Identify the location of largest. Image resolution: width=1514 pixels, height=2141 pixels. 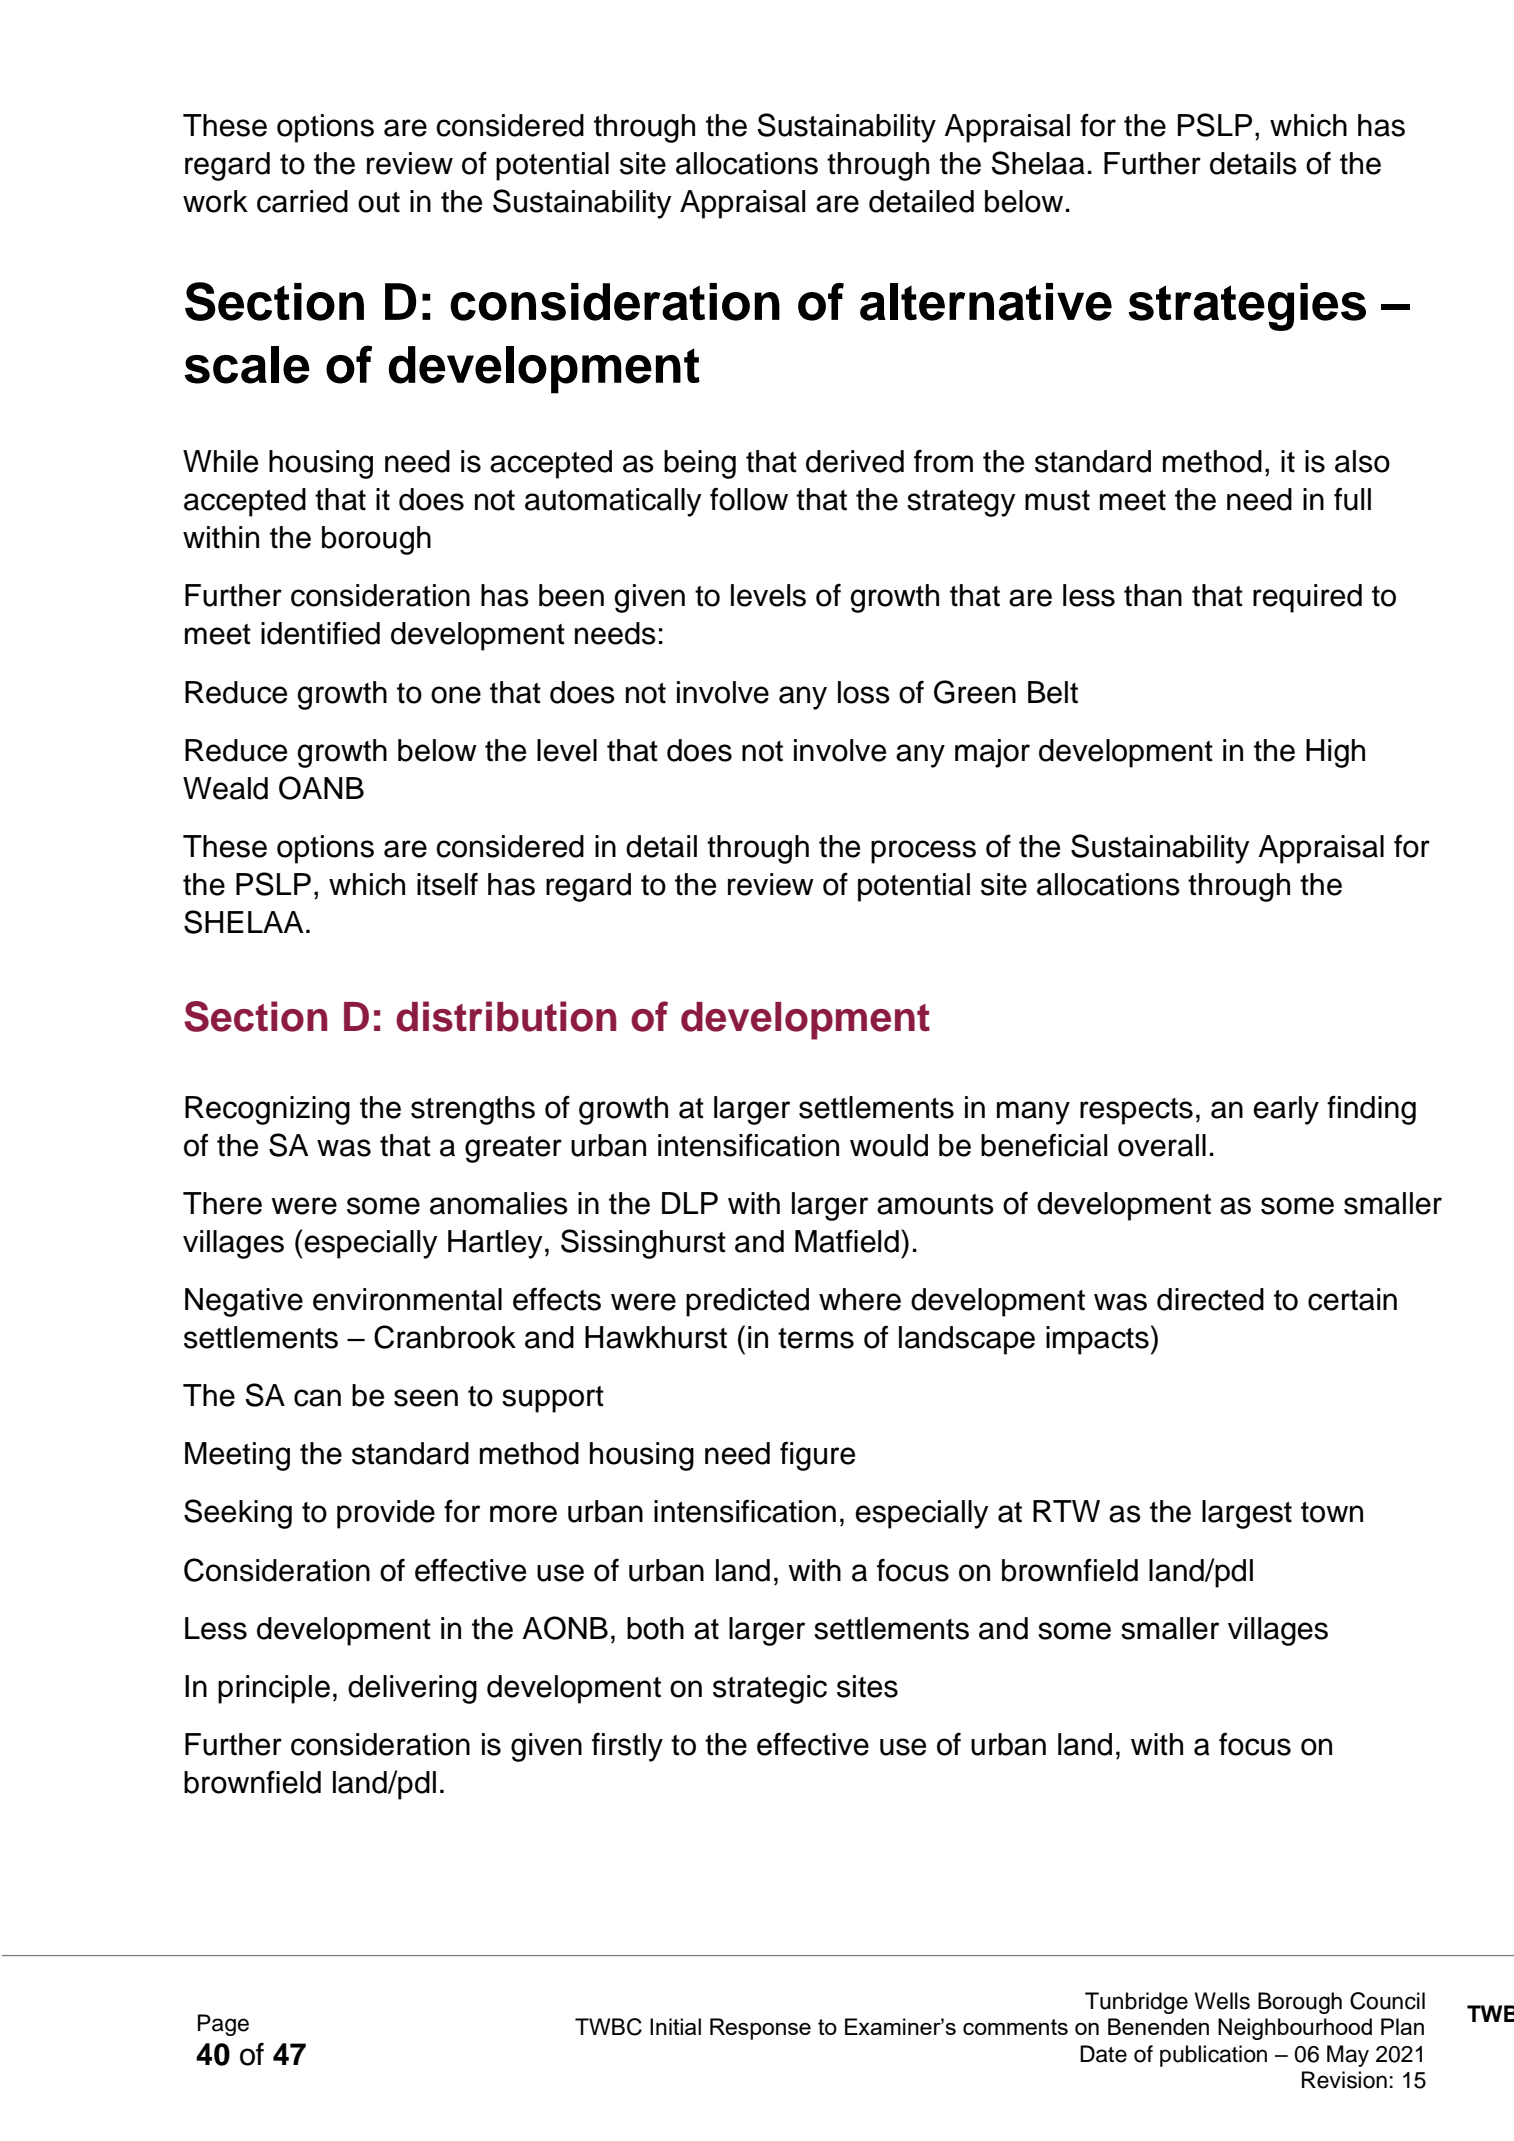
(1247, 1514).
